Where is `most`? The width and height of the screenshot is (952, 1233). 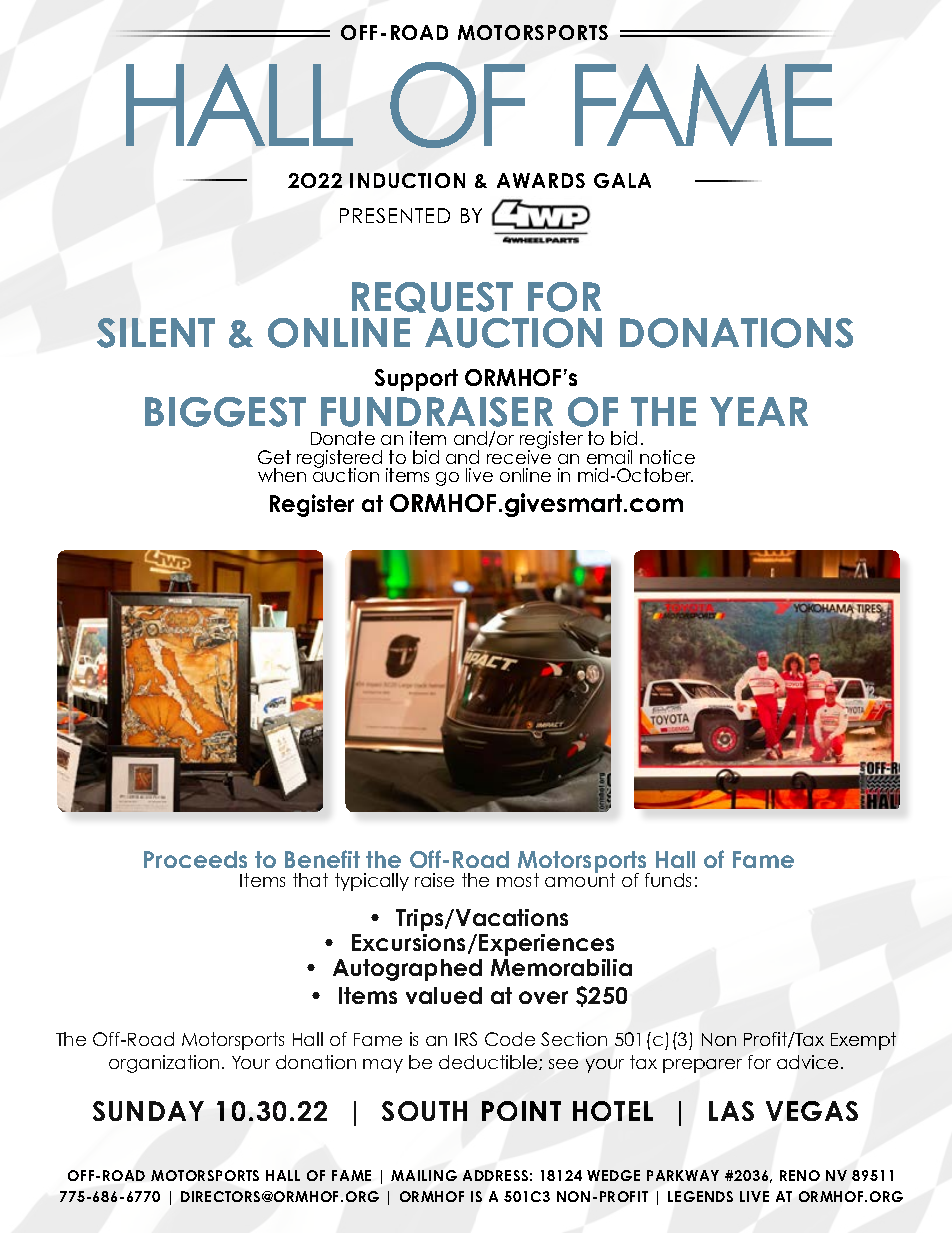 most is located at coordinates (518, 880).
